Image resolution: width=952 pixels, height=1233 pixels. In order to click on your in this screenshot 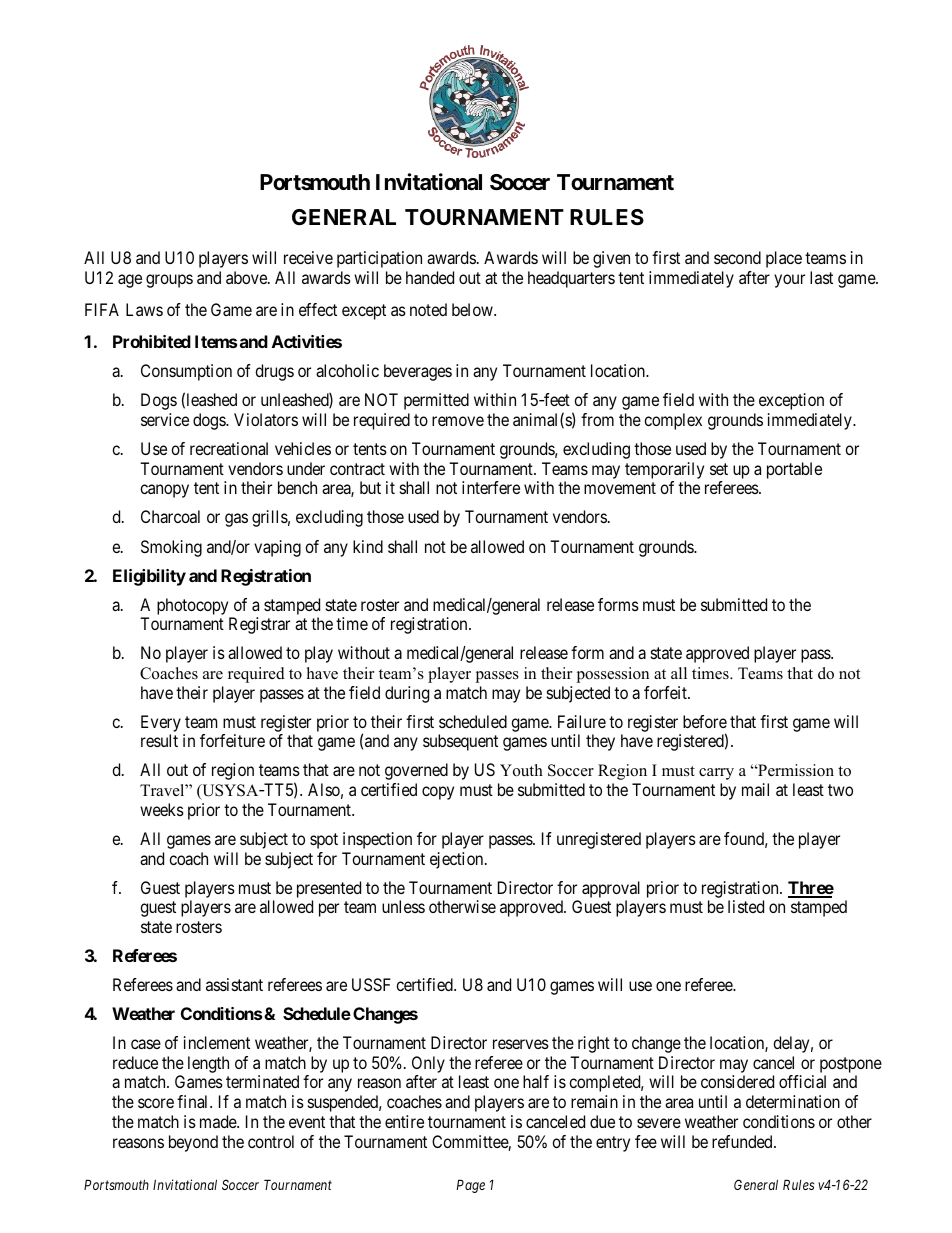, I will do `click(789, 281)`.
